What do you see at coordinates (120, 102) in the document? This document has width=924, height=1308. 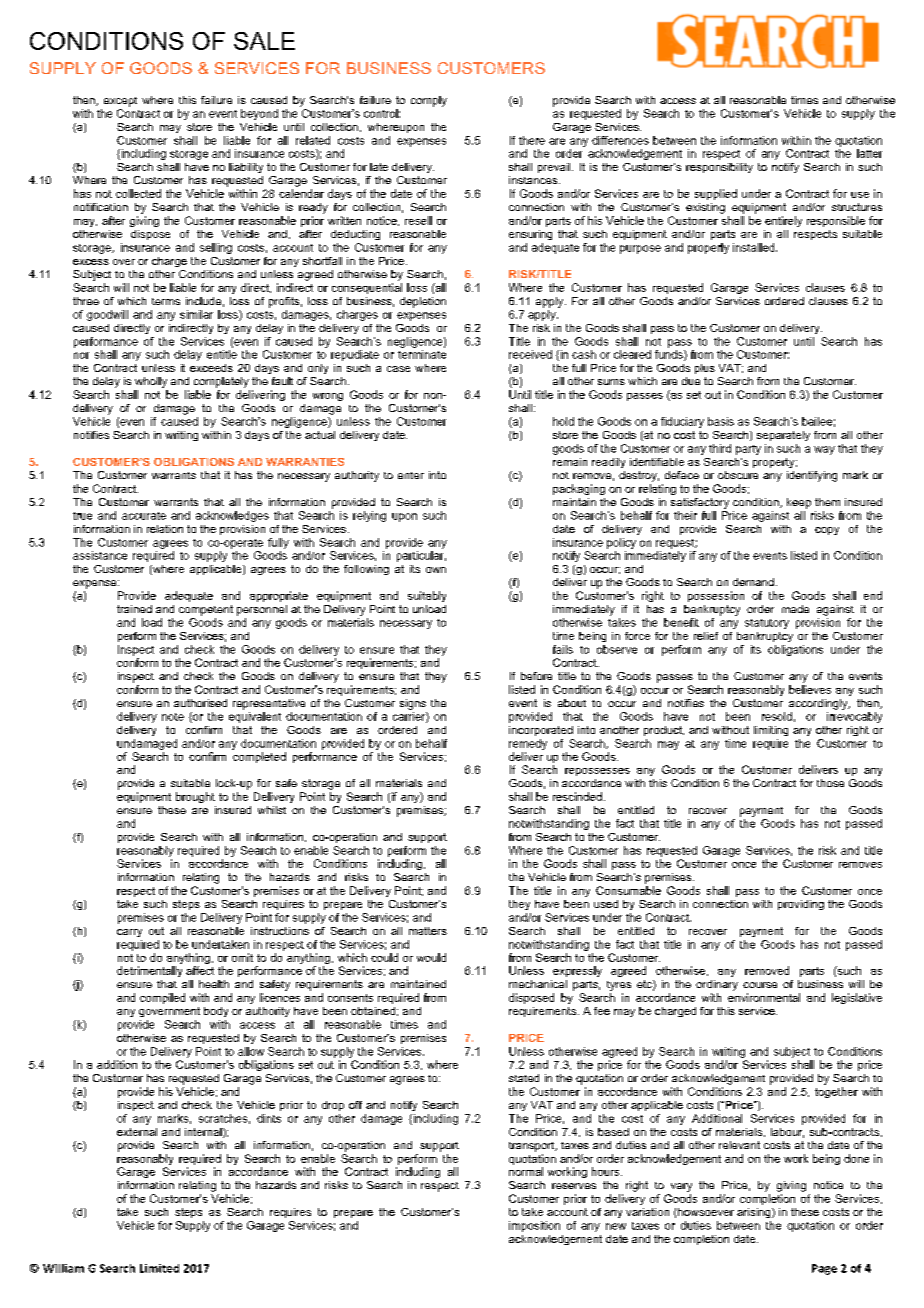 I see `except` at bounding box center [120, 102].
